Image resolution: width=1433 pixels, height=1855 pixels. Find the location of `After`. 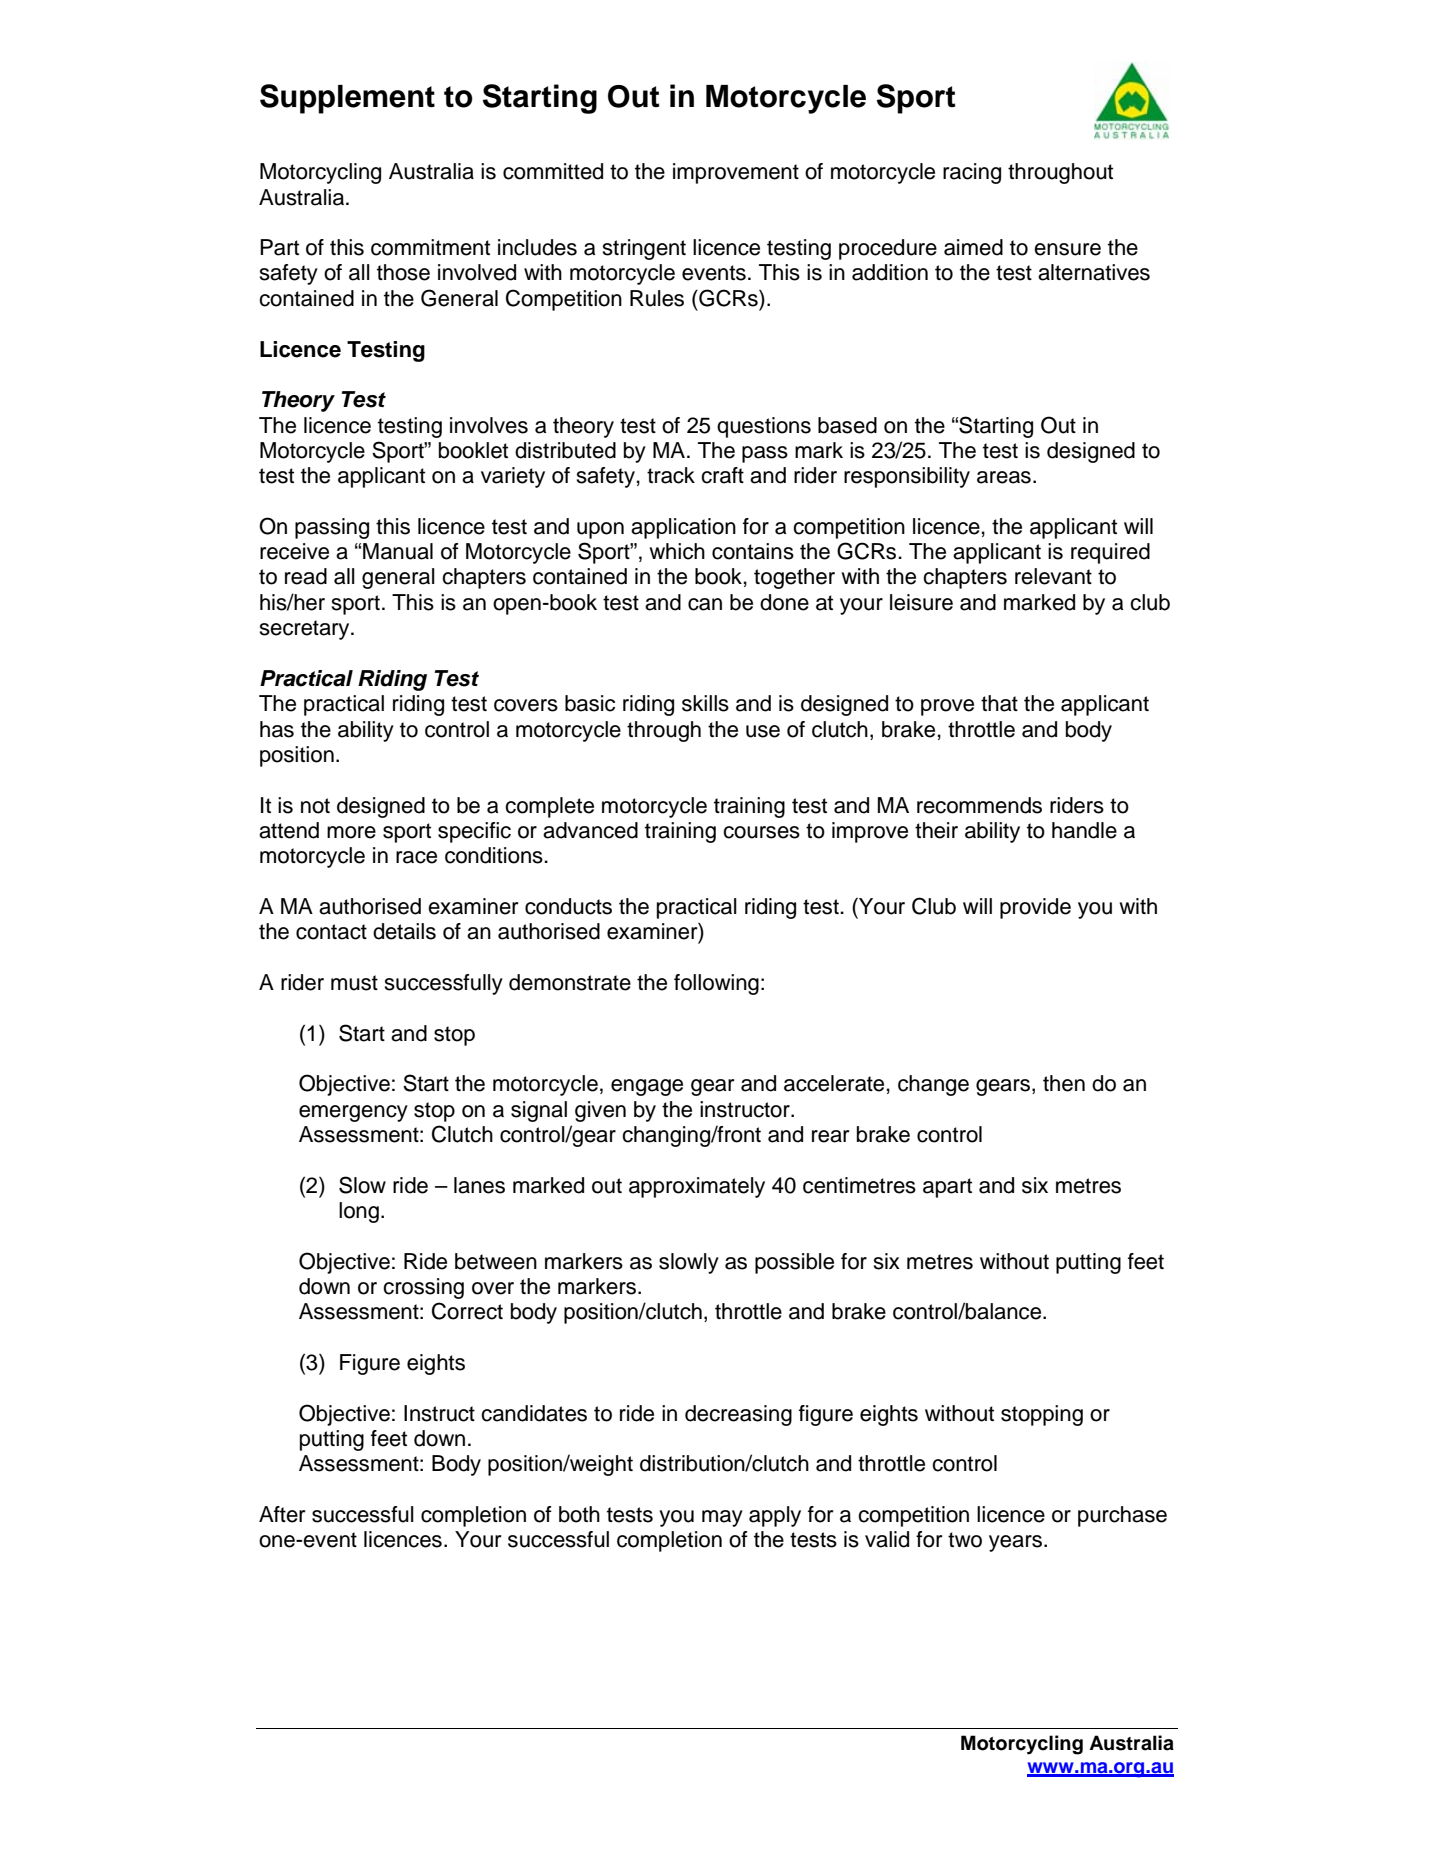

After is located at coordinates (282, 1514).
